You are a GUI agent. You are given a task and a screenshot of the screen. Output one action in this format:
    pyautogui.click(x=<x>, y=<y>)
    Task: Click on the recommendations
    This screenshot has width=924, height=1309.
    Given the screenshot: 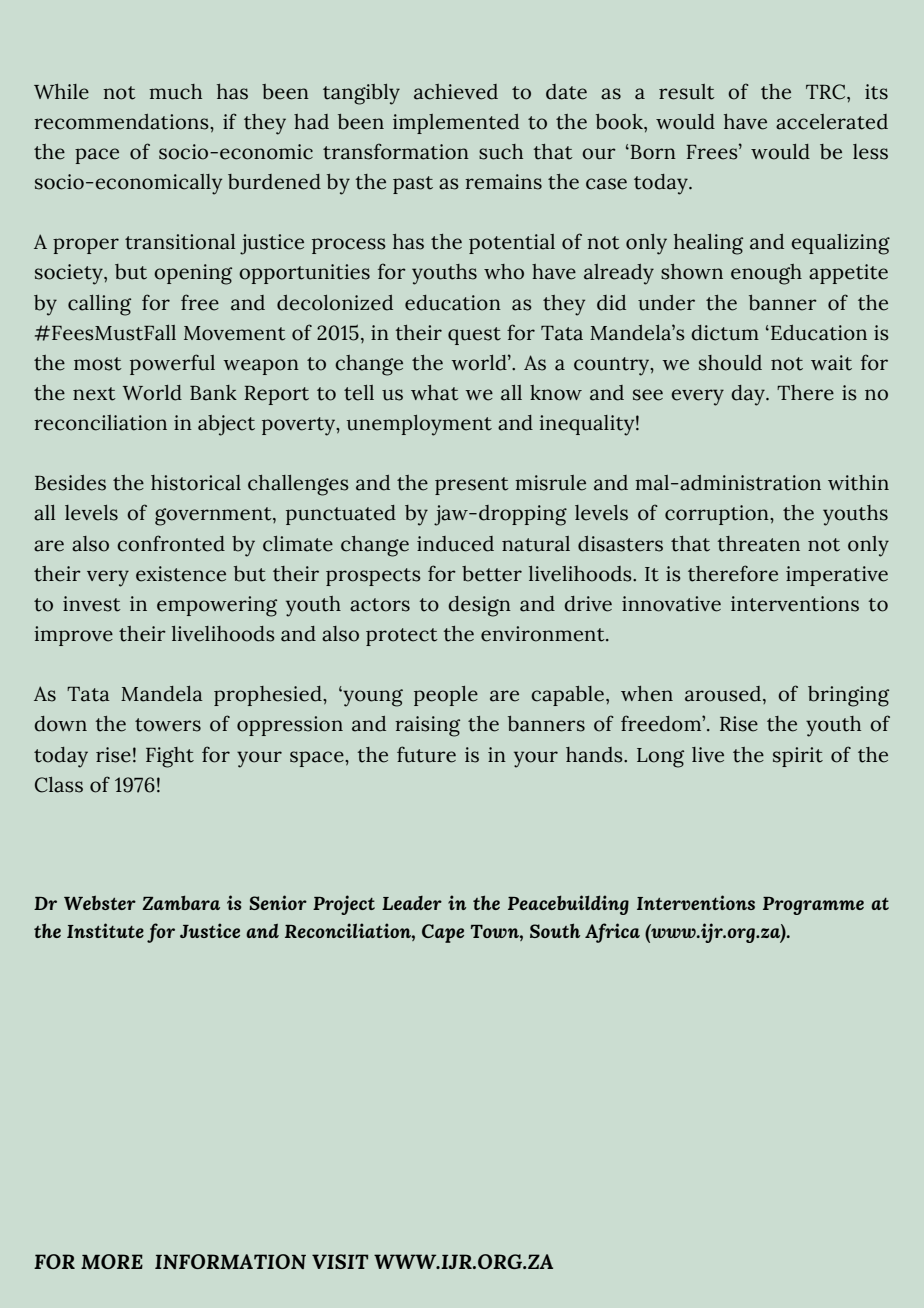 What is the action you would take?
    pyautogui.click(x=122, y=122)
